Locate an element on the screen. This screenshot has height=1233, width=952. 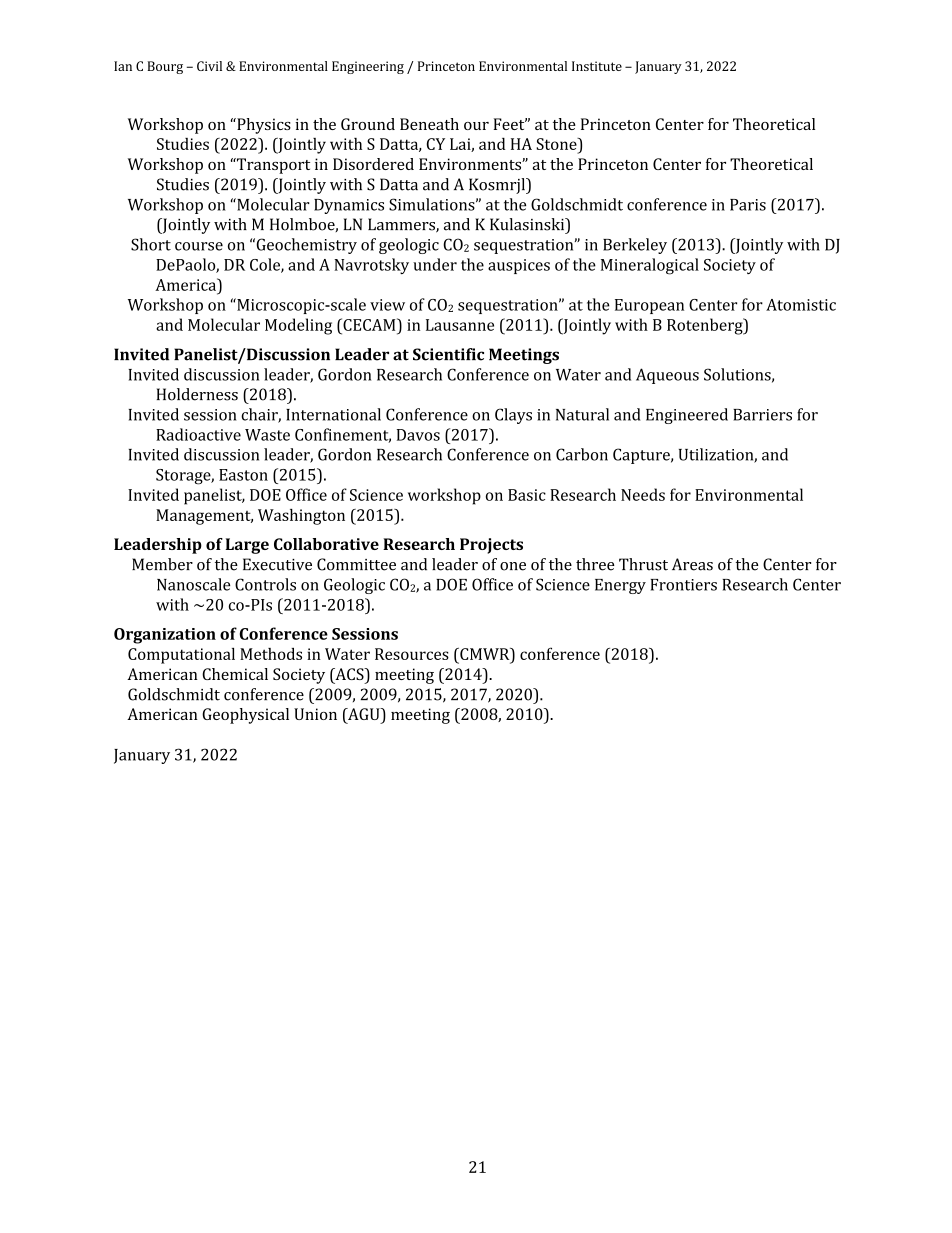
Beneath is located at coordinates (429, 124).
